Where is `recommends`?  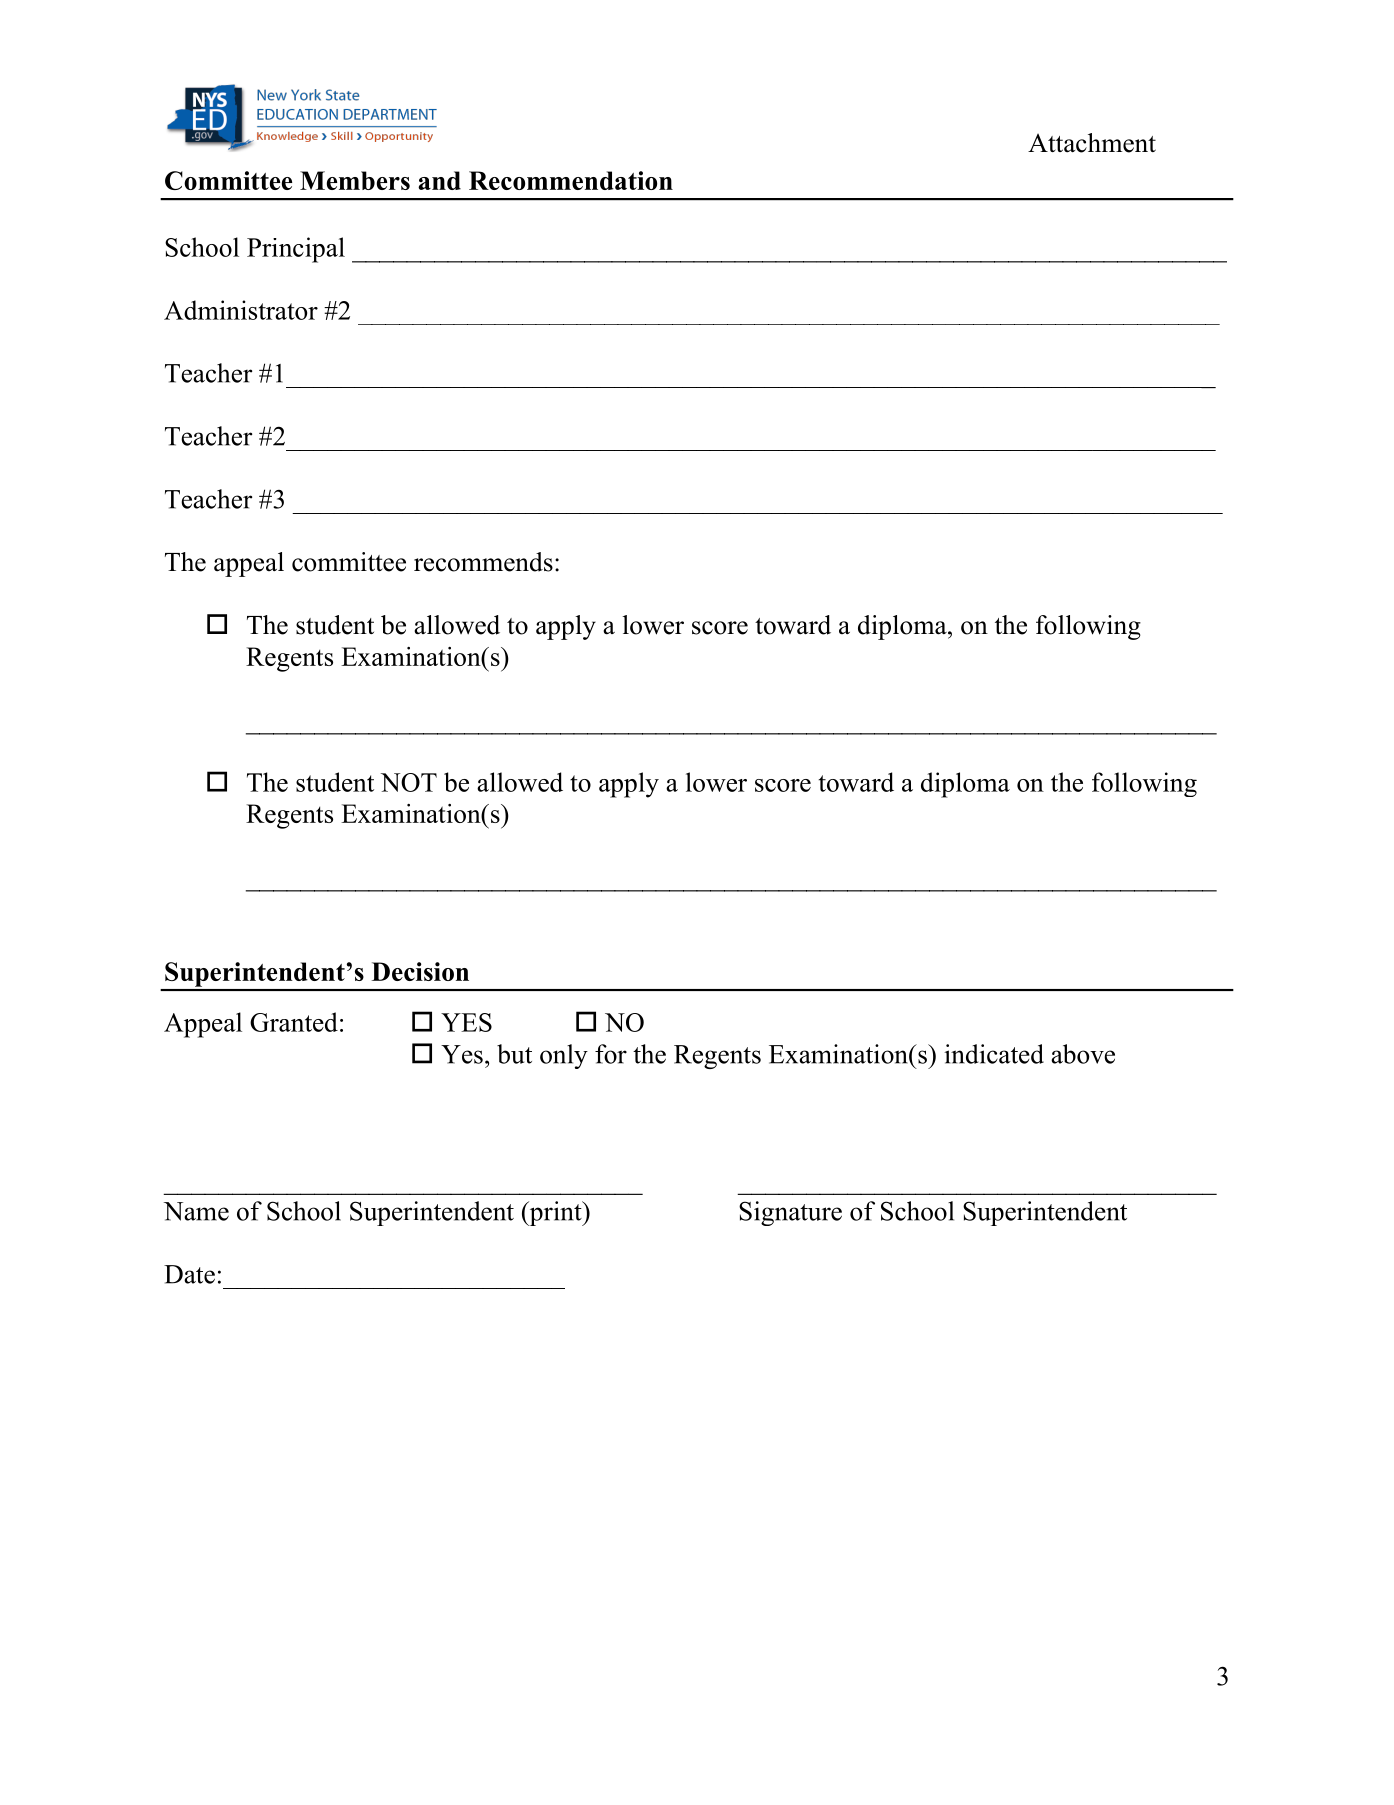
recommends is located at coordinates (483, 562).
